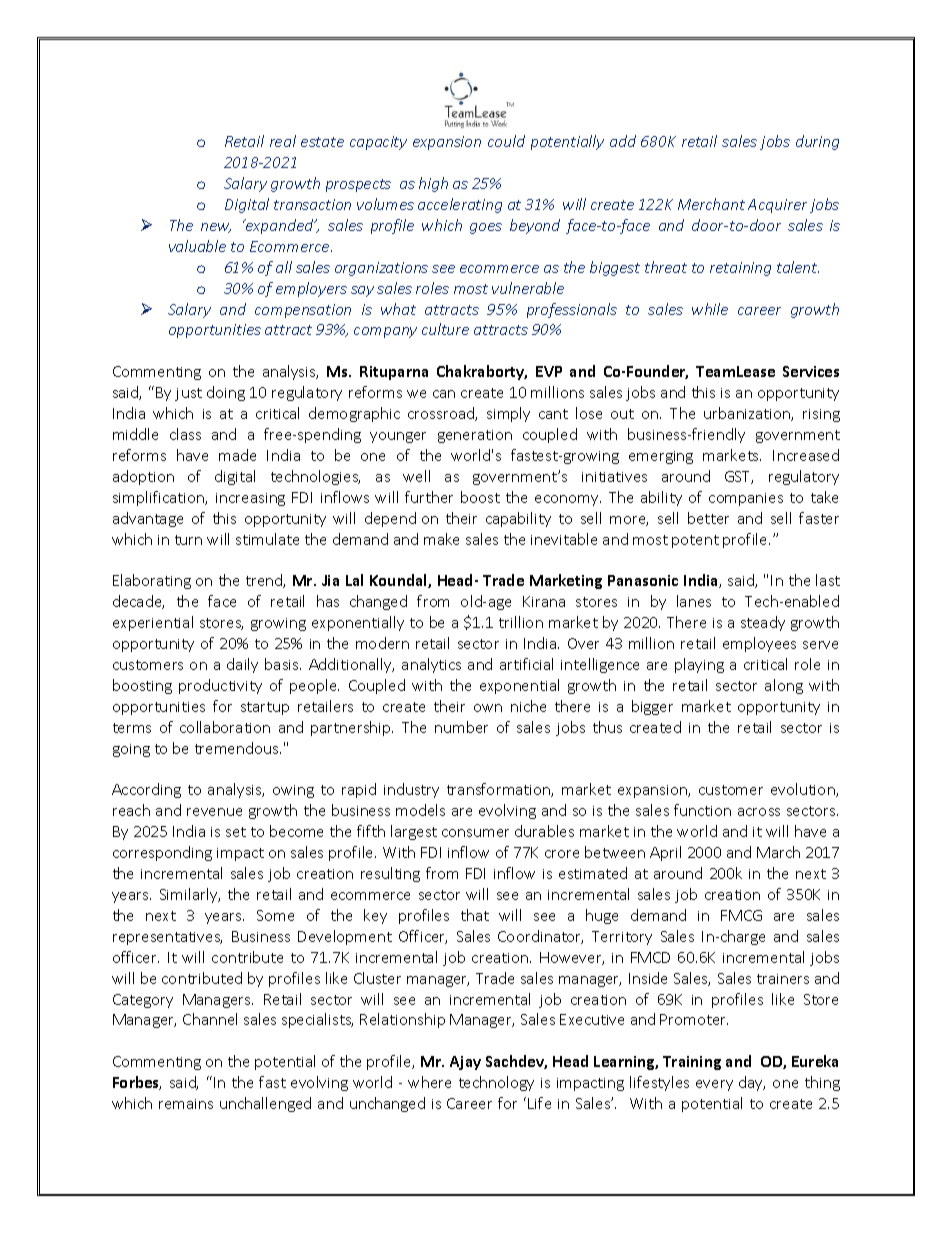 The height and width of the screenshot is (1233, 952). I want to click on Services, so click(811, 371).
